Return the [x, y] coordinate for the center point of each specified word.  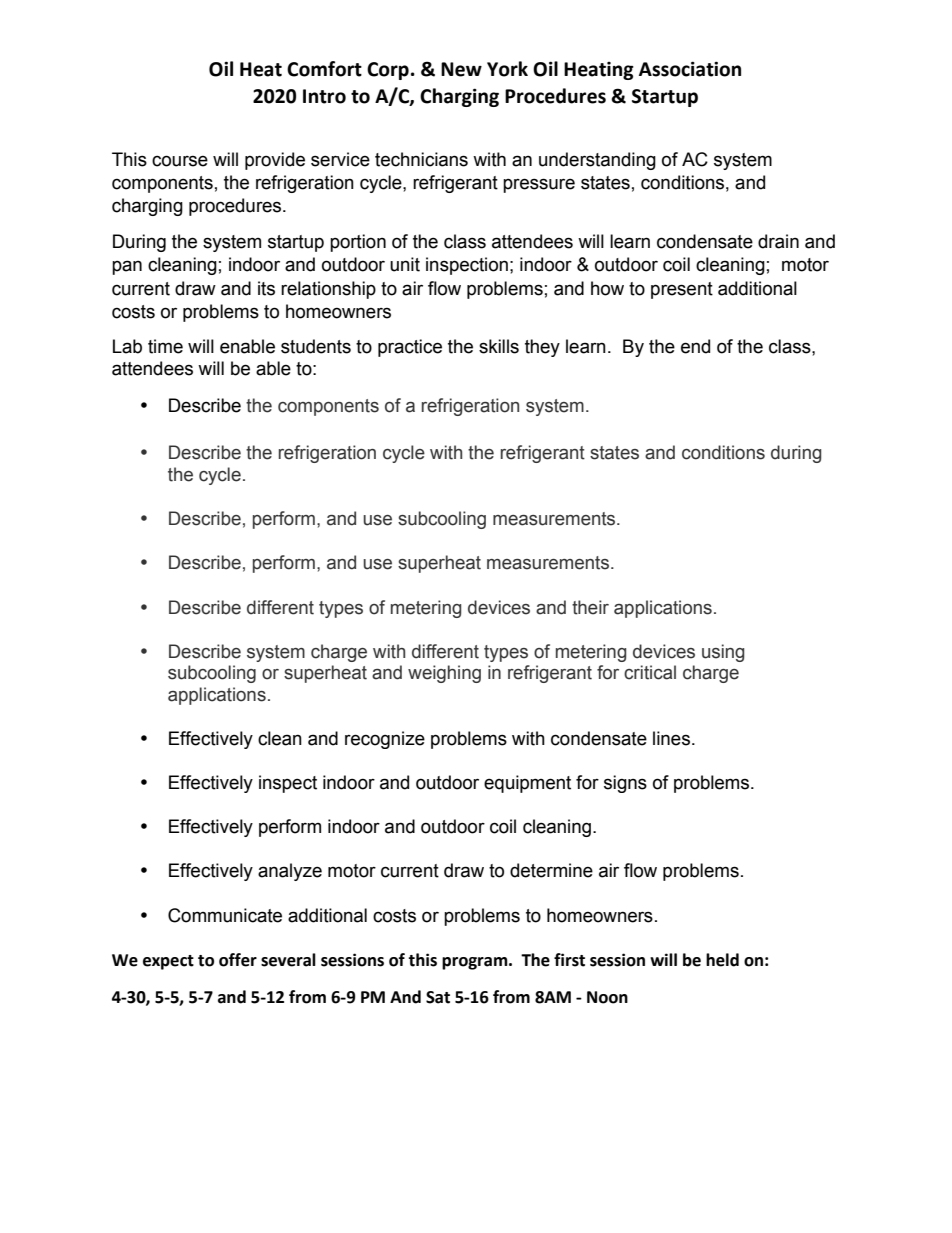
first [569, 960]
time [165, 346]
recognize [385, 740]
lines [671, 738]
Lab [127, 346]
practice [410, 348]
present [682, 290]
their [590, 607]
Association [690, 69]
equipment [527, 784]
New [461, 69]
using [723, 653]
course [180, 161]
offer [238, 960]
